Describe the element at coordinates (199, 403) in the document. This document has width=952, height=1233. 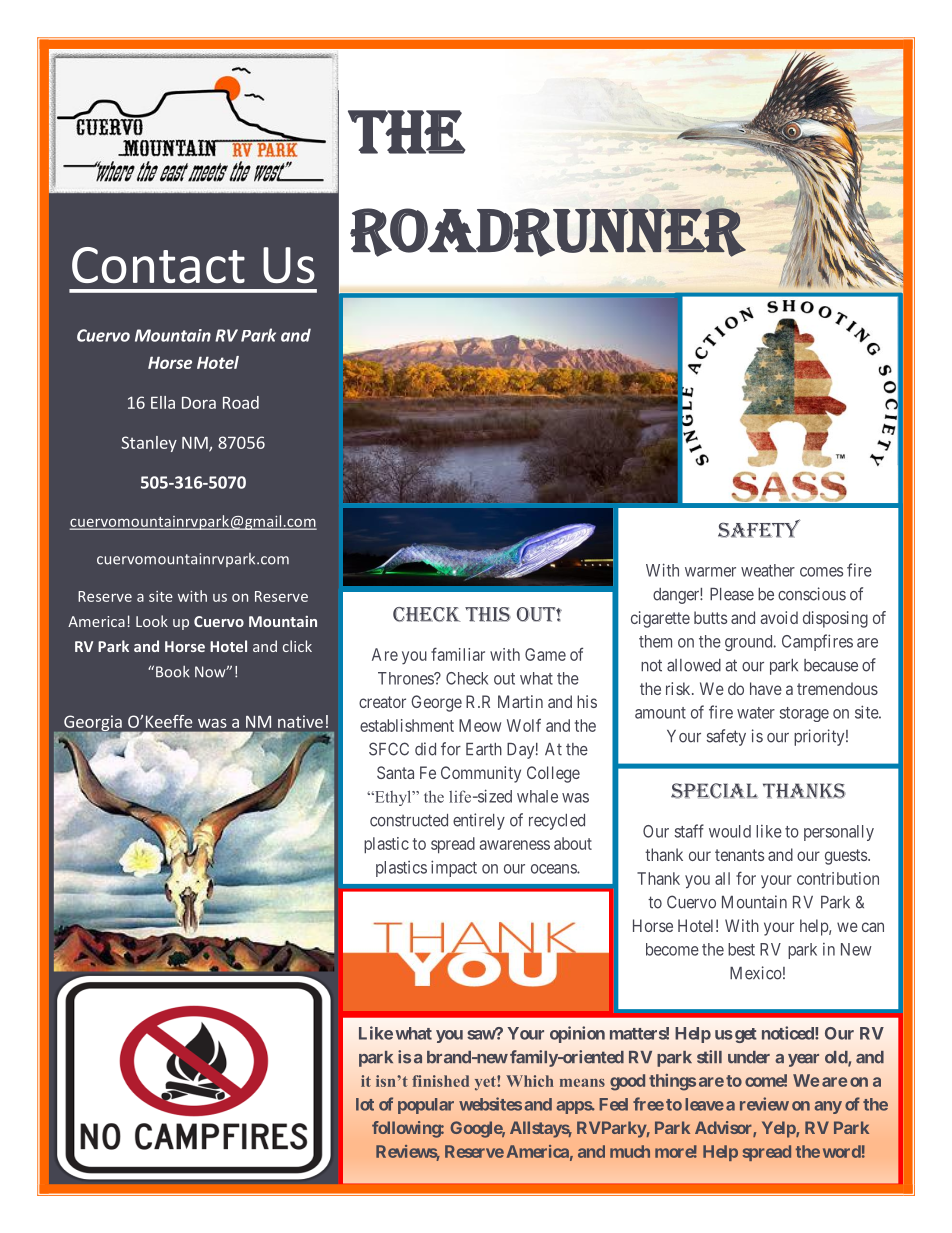
I see `Dora` at that location.
